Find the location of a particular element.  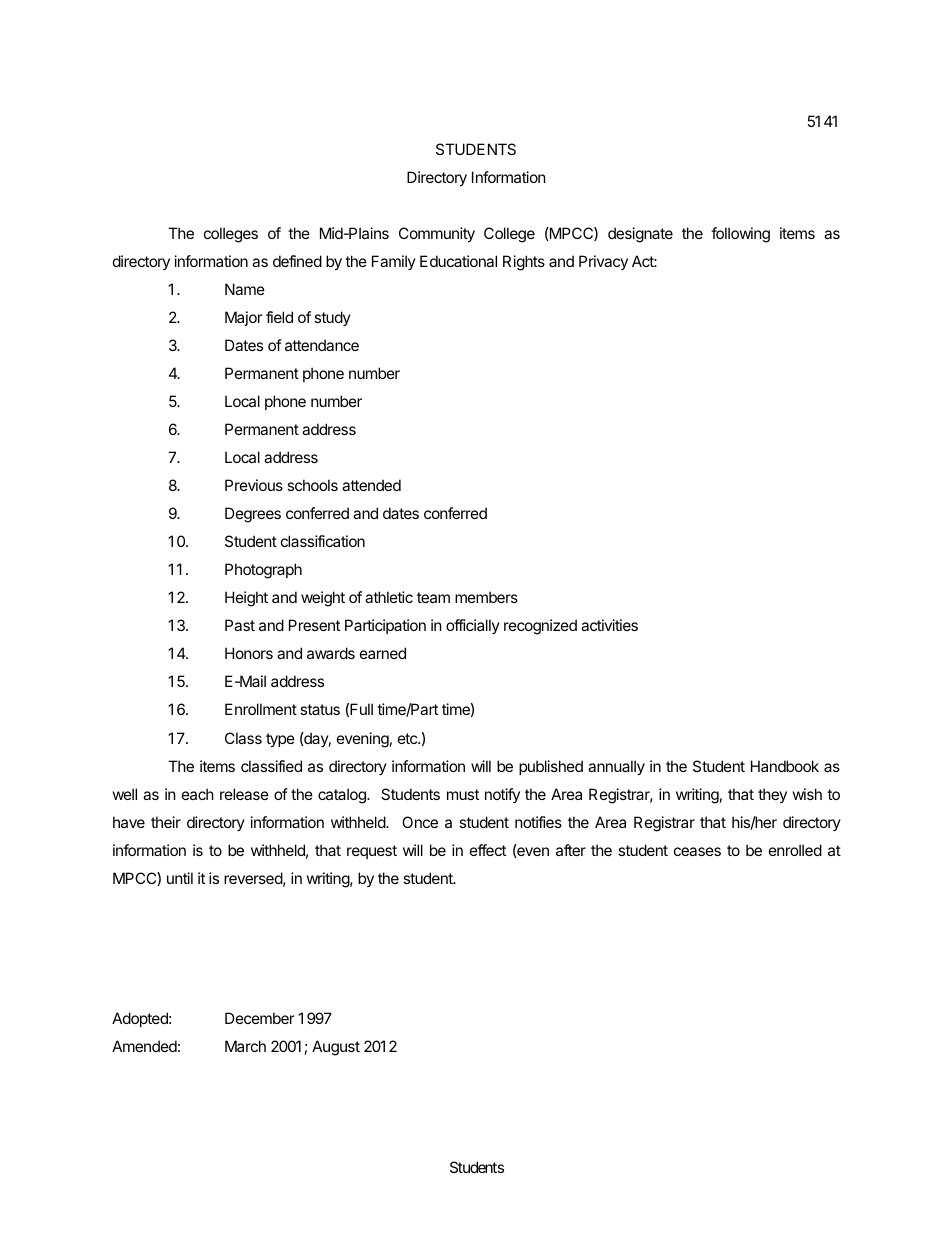

Name is located at coordinates (245, 289).
